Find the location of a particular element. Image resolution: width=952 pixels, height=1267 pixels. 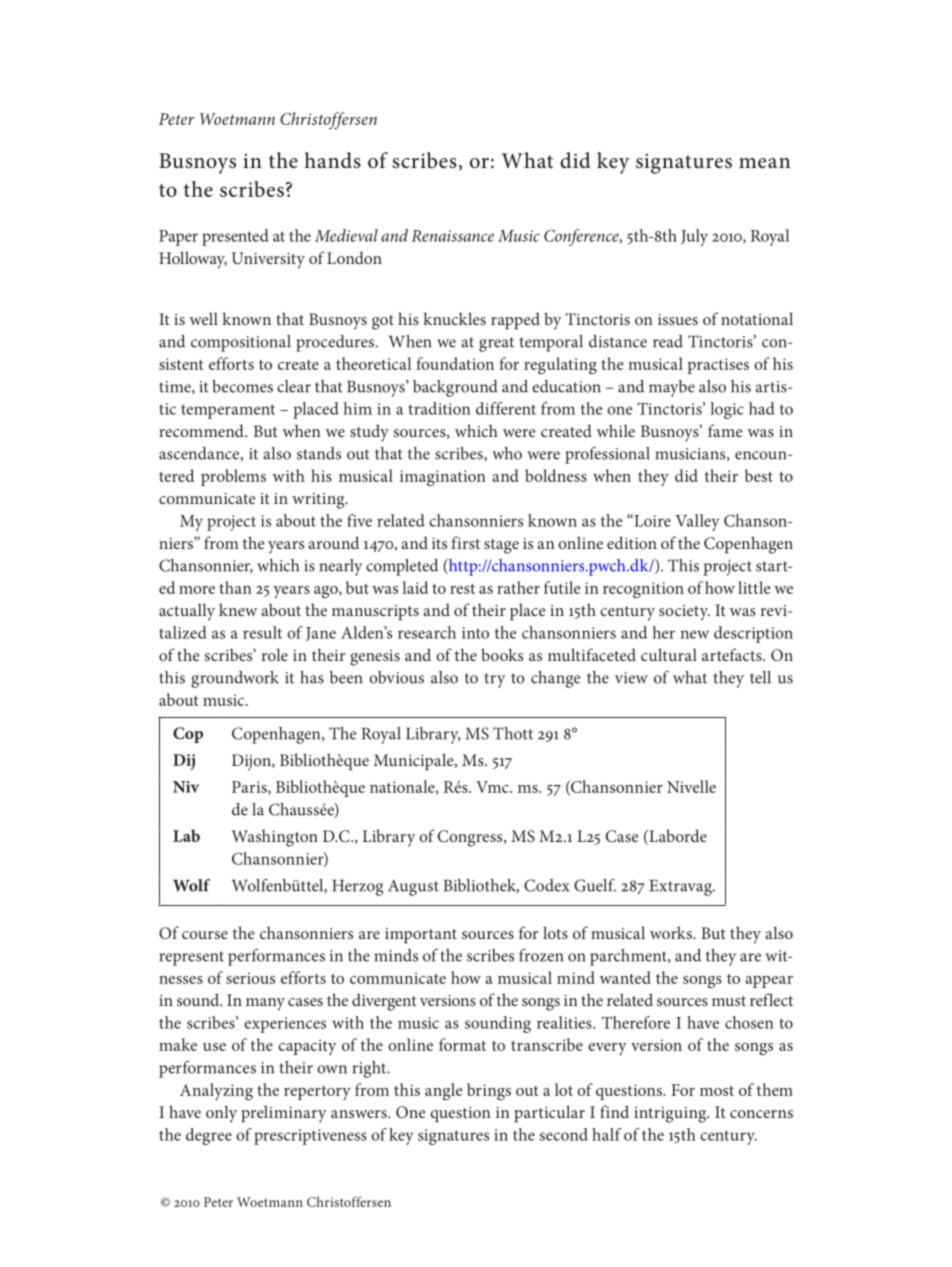

July is located at coordinates (694, 237).
